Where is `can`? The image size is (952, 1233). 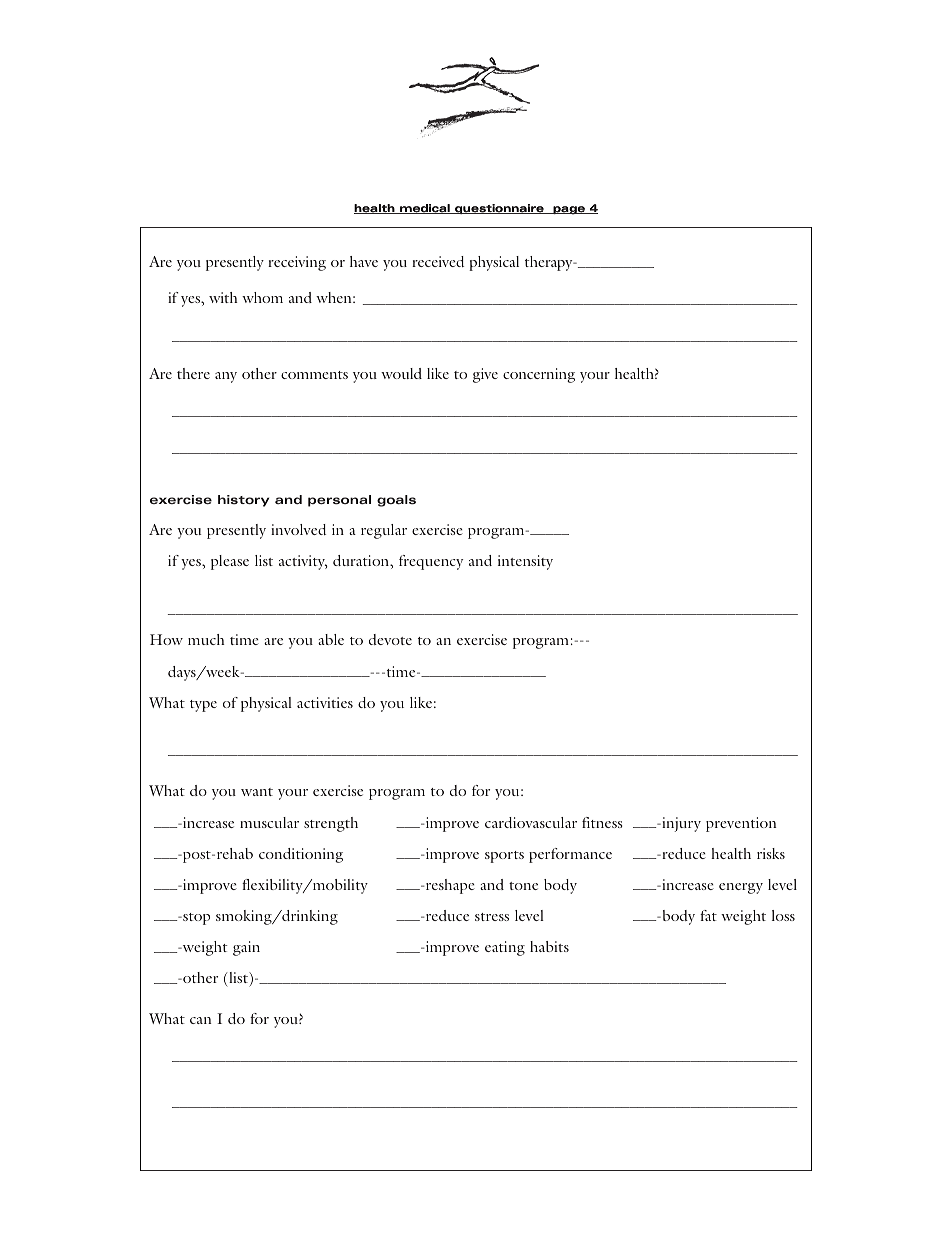 can is located at coordinates (201, 1020).
